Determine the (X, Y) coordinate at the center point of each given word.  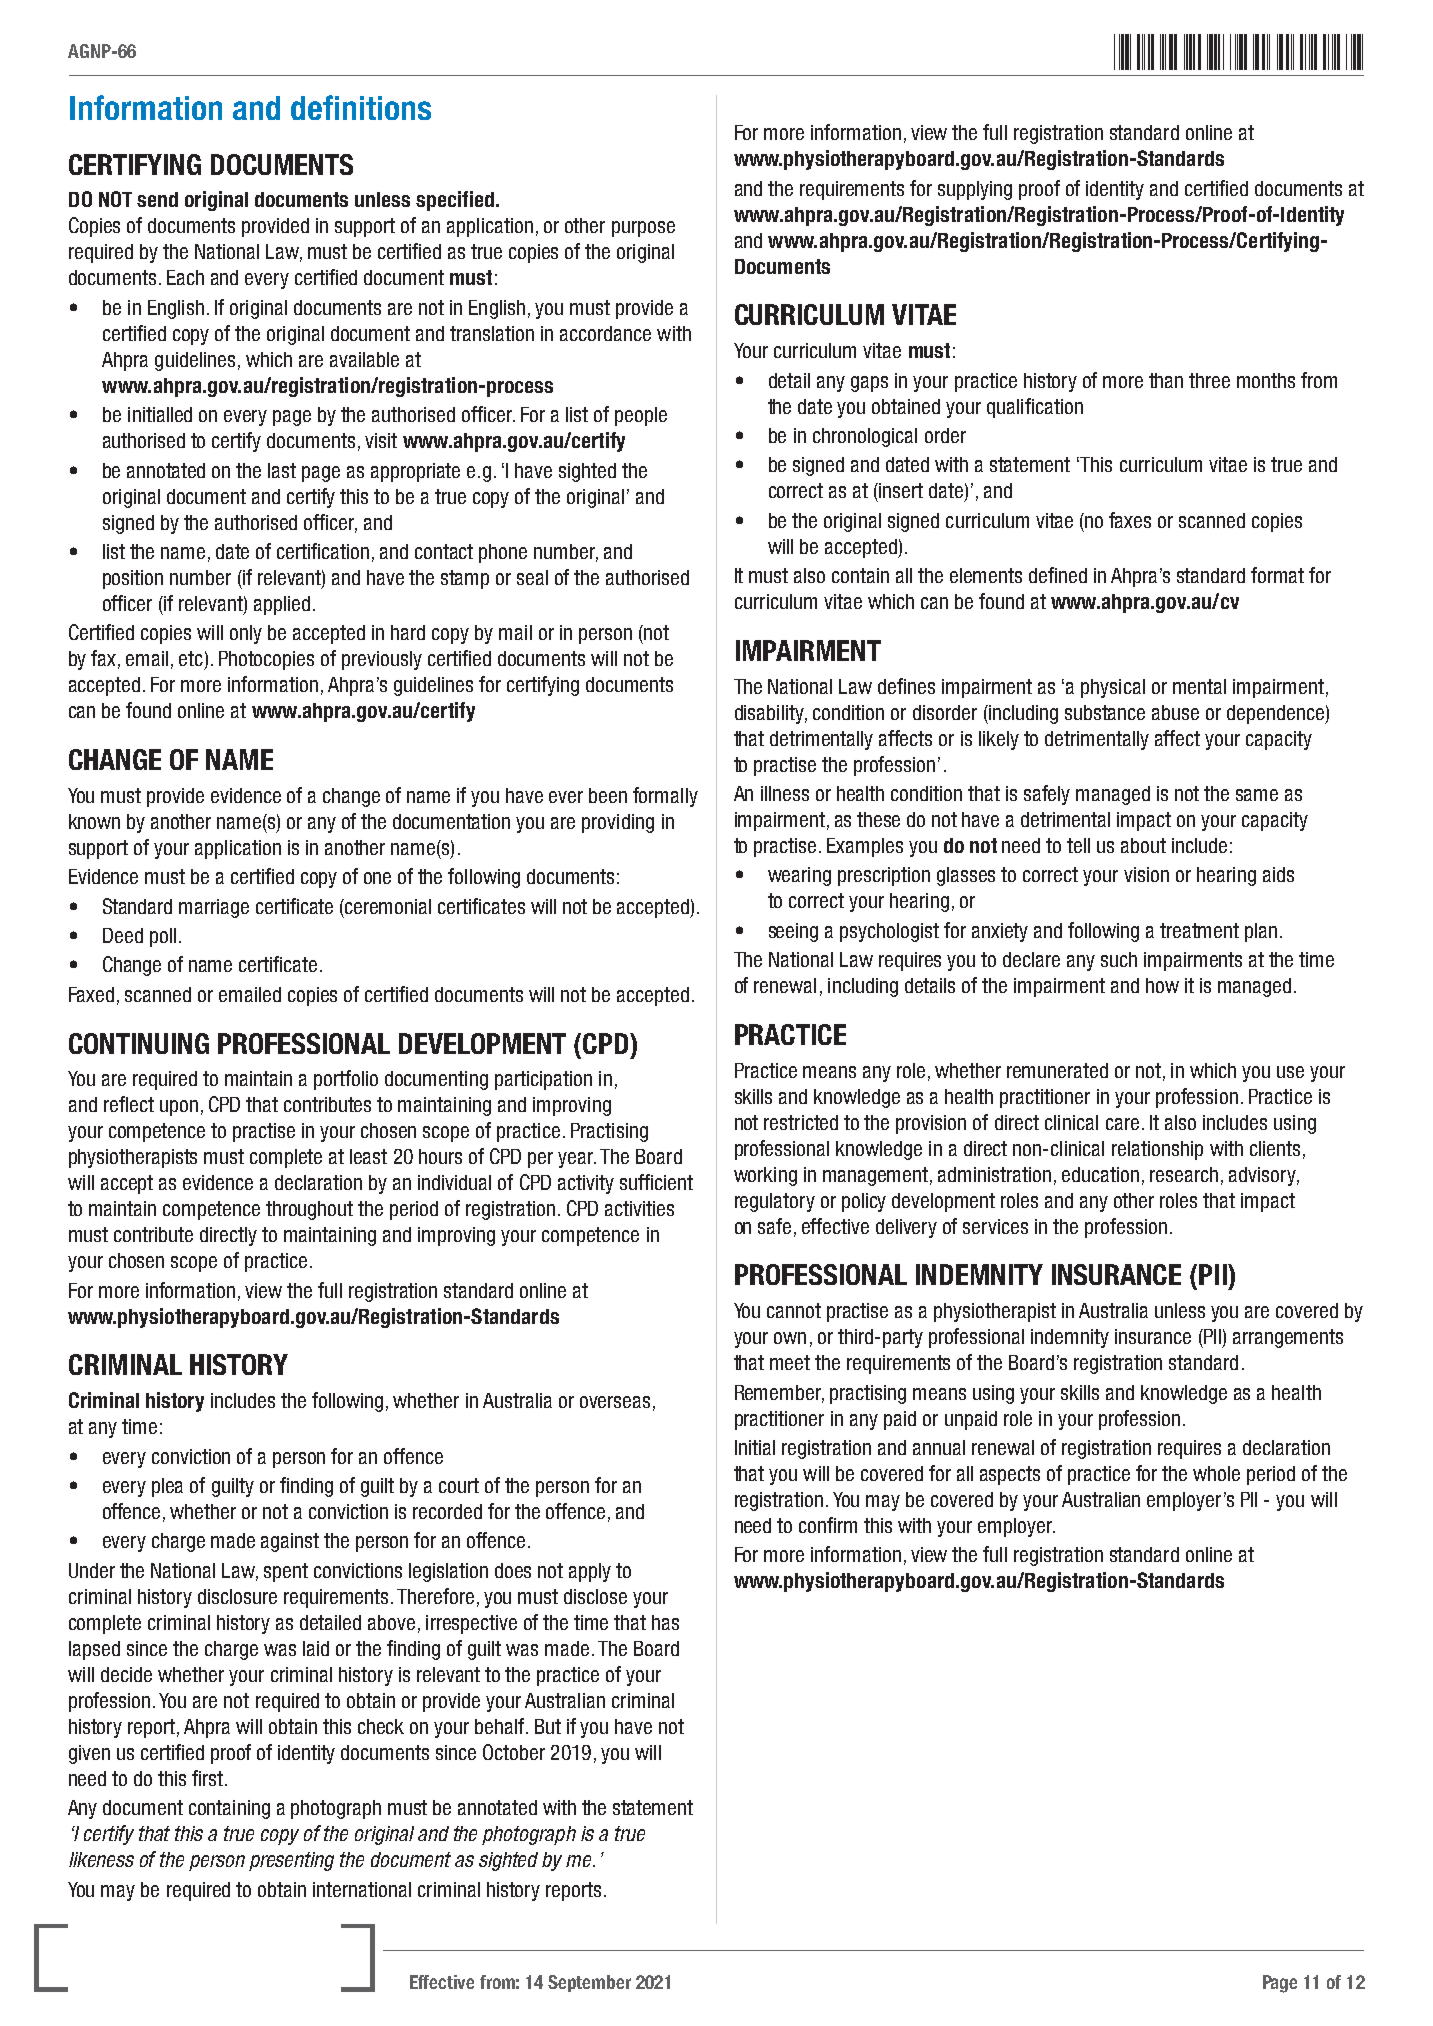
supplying (975, 190)
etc (191, 658)
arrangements (1288, 1338)
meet (790, 1362)
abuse (1175, 712)
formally (665, 797)
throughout (309, 1210)
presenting (291, 1861)
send (157, 199)
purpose (643, 229)
